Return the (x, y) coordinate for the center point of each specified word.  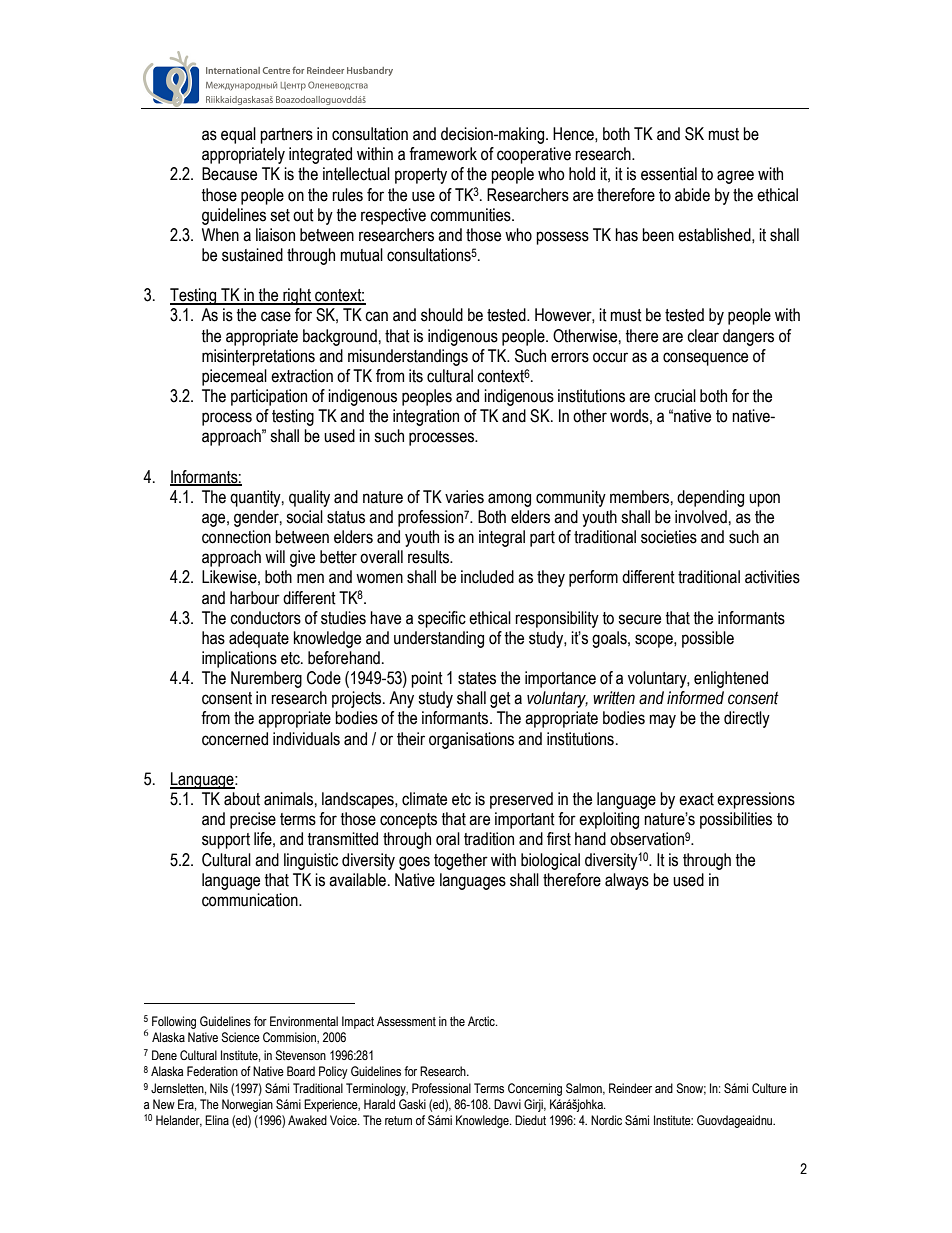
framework (443, 154)
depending (710, 498)
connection (236, 537)
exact (696, 799)
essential (669, 174)
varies (464, 497)
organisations (471, 740)
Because (229, 174)
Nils (219, 1088)
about (242, 799)
